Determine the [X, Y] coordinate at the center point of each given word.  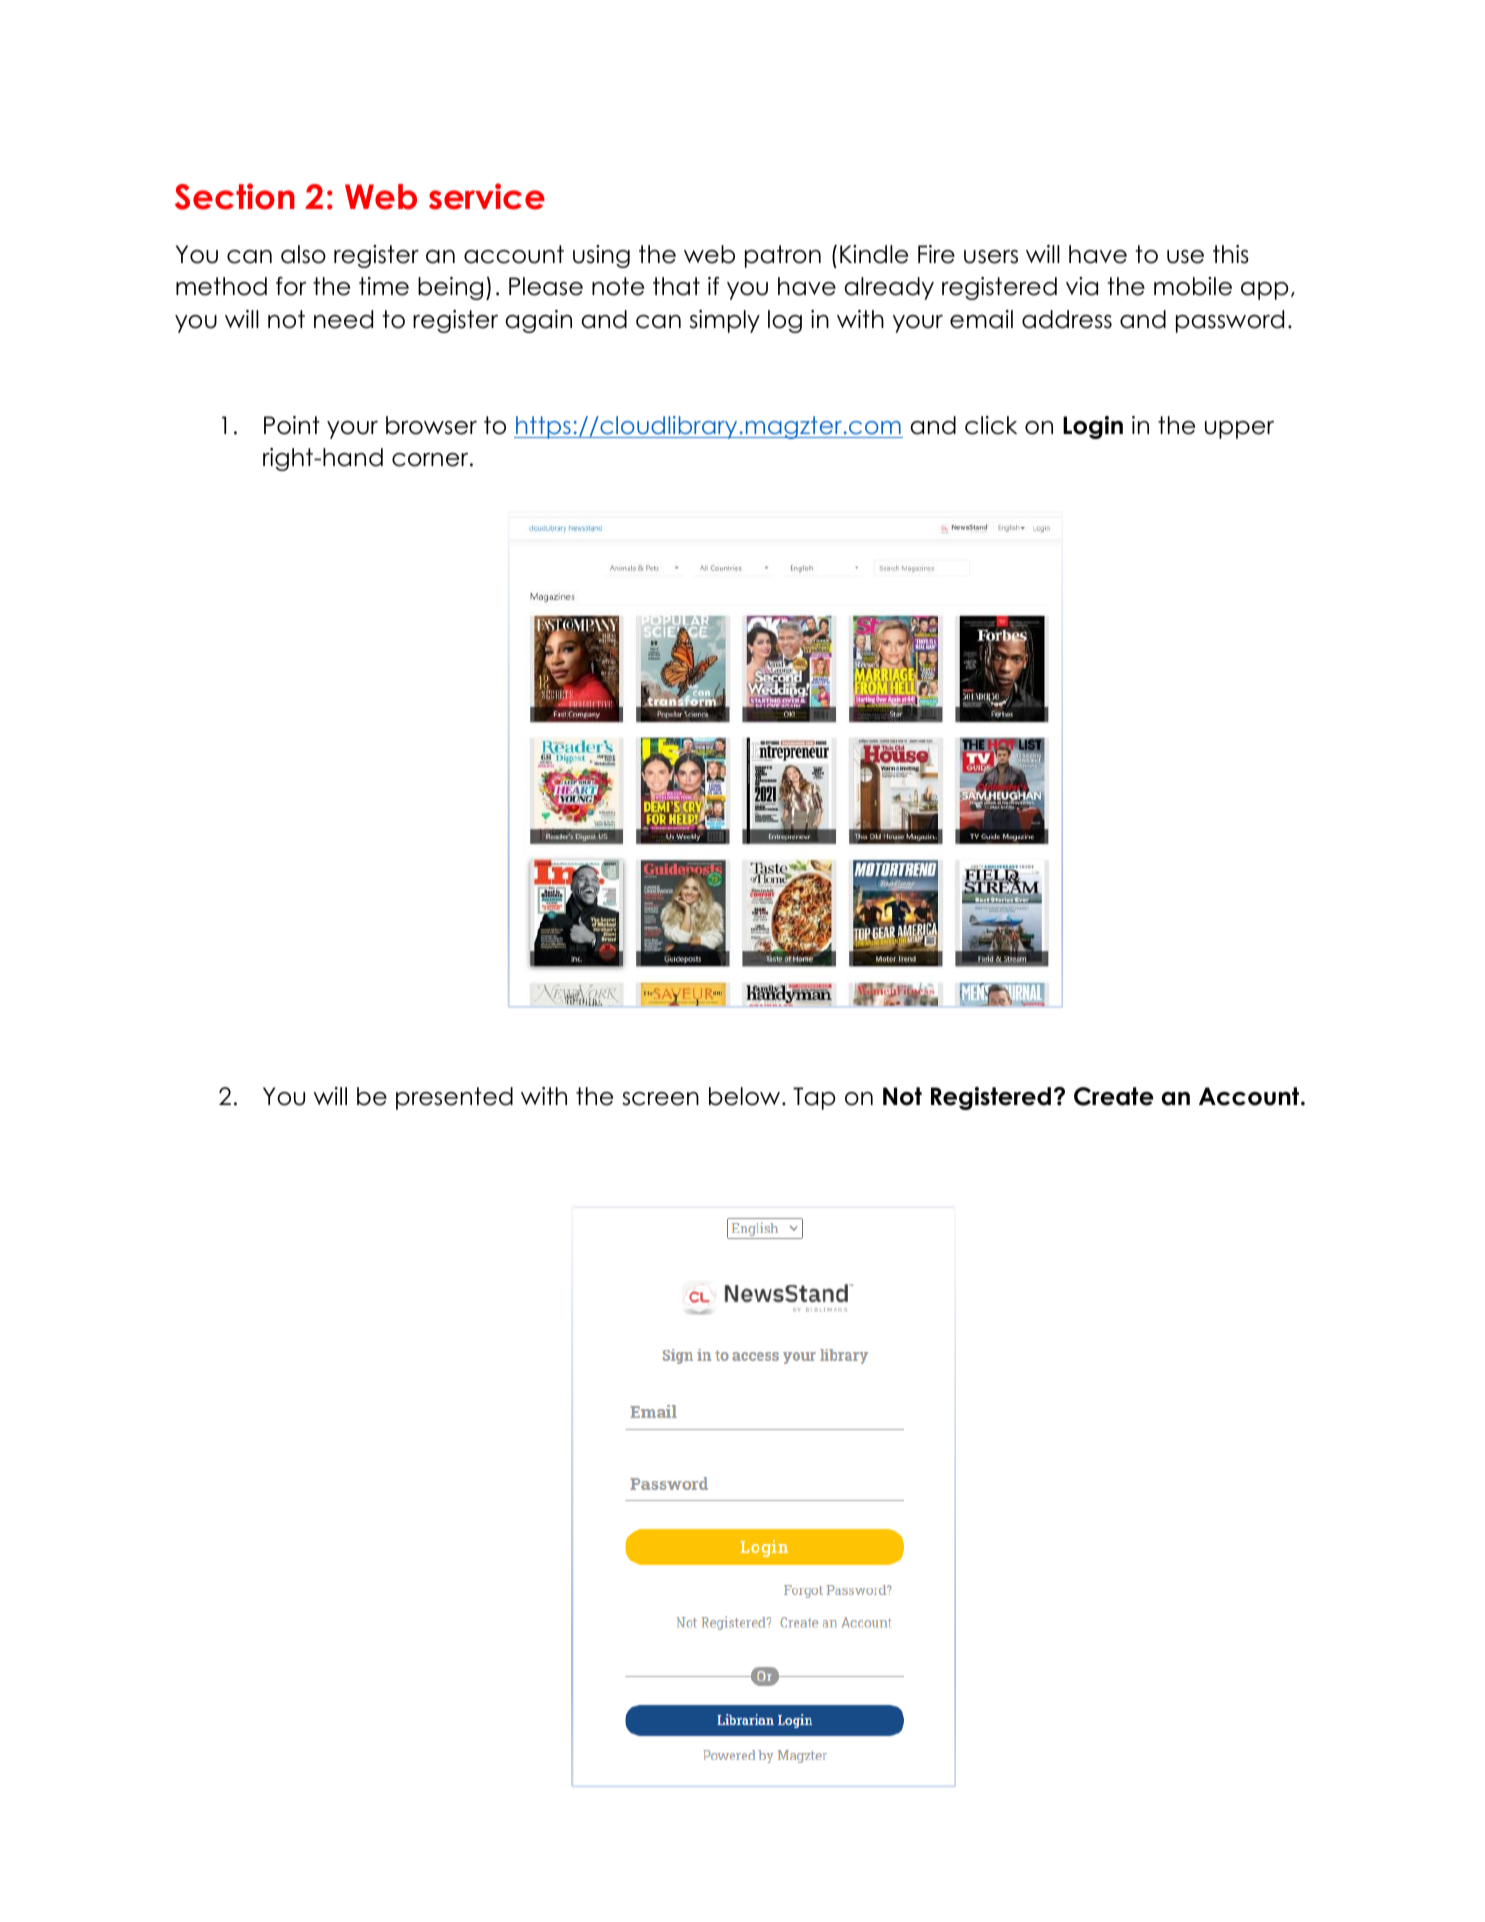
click [991, 425]
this [1231, 254]
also [303, 254]
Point [292, 425]
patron [783, 256]
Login [1093, 427]
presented [454, 1098]
